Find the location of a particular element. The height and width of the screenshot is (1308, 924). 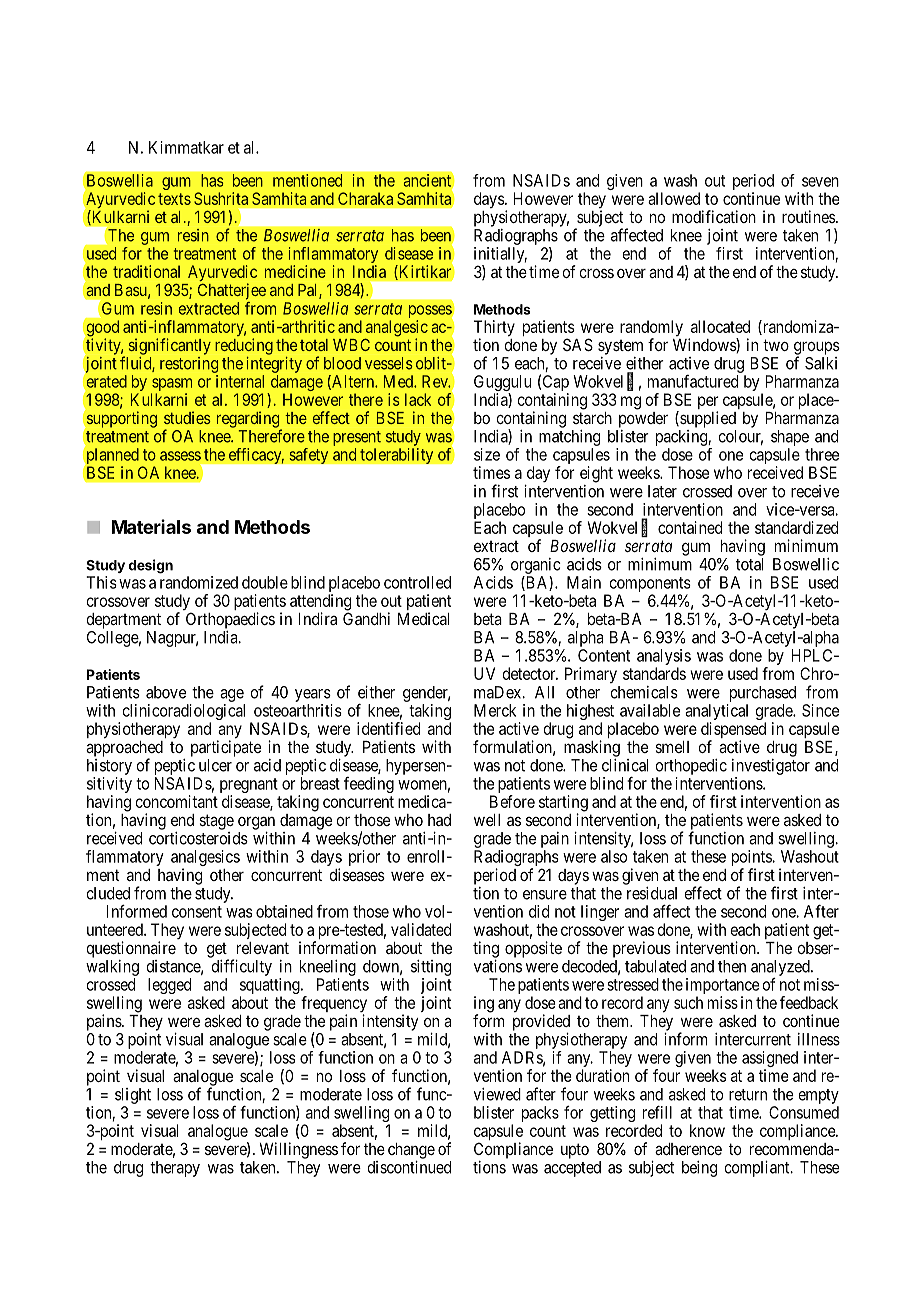

above is located at coordinates (166, 692).
